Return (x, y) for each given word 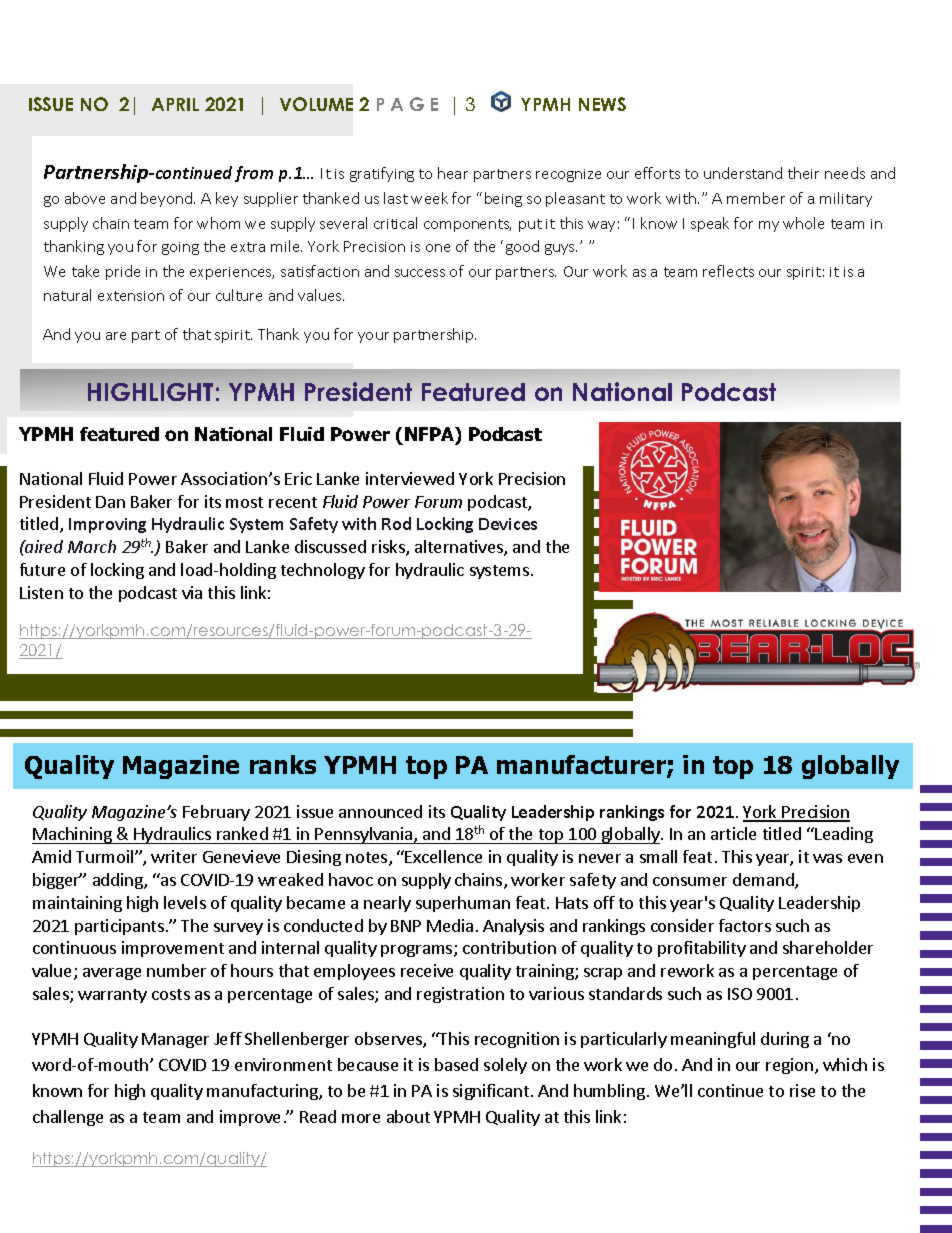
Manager (175, 1040)
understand (743, 173)
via (192, 592)
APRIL (175, 104)
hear (453, 173)
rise (802, 1090)
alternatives (460, 548)
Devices (508, 524)
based (456, 1064)
